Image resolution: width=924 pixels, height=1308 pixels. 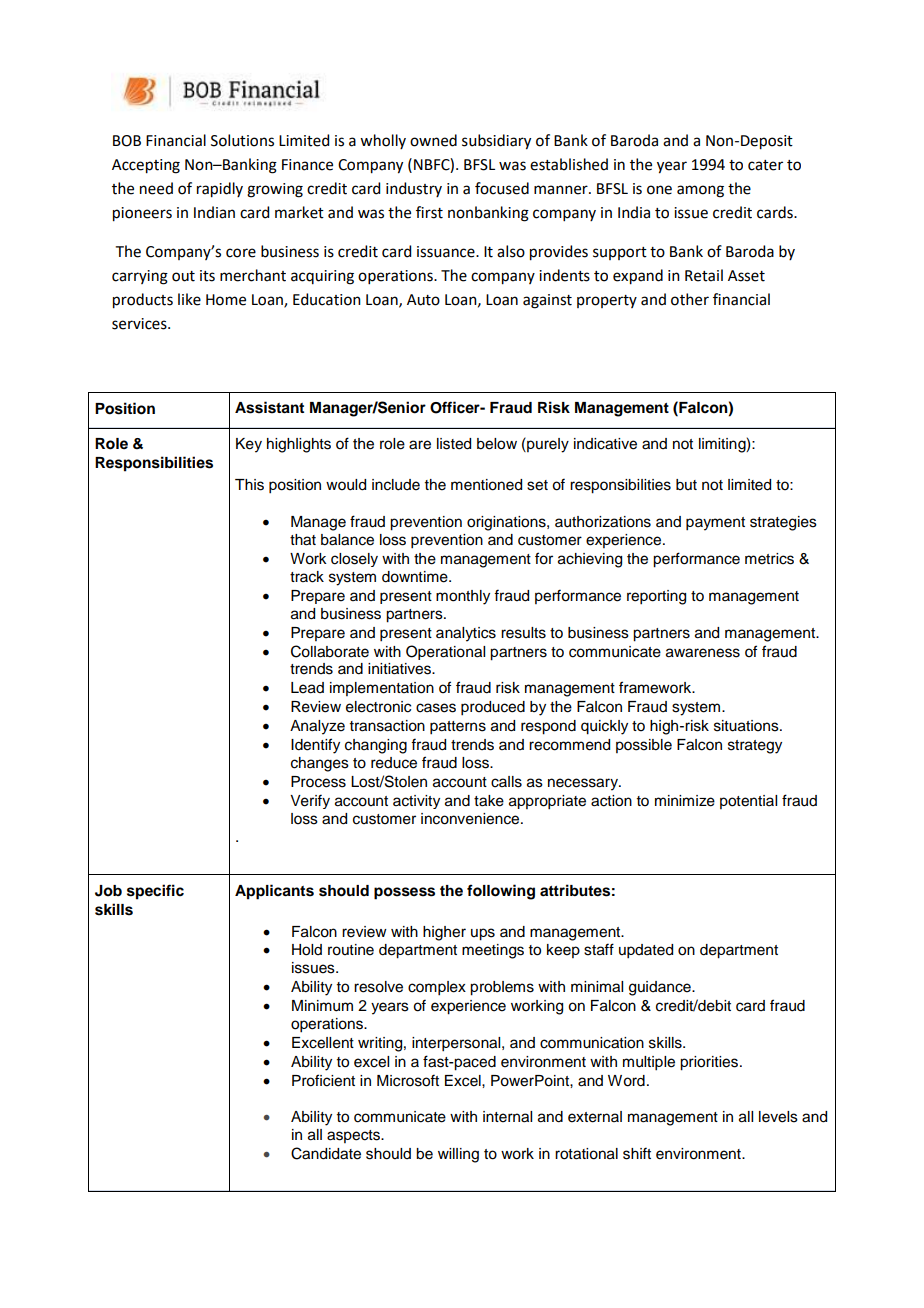 What do you see at coordinates (326, 1153) in the page?
I see `Candidate` at bounding box center [326, 1153].
